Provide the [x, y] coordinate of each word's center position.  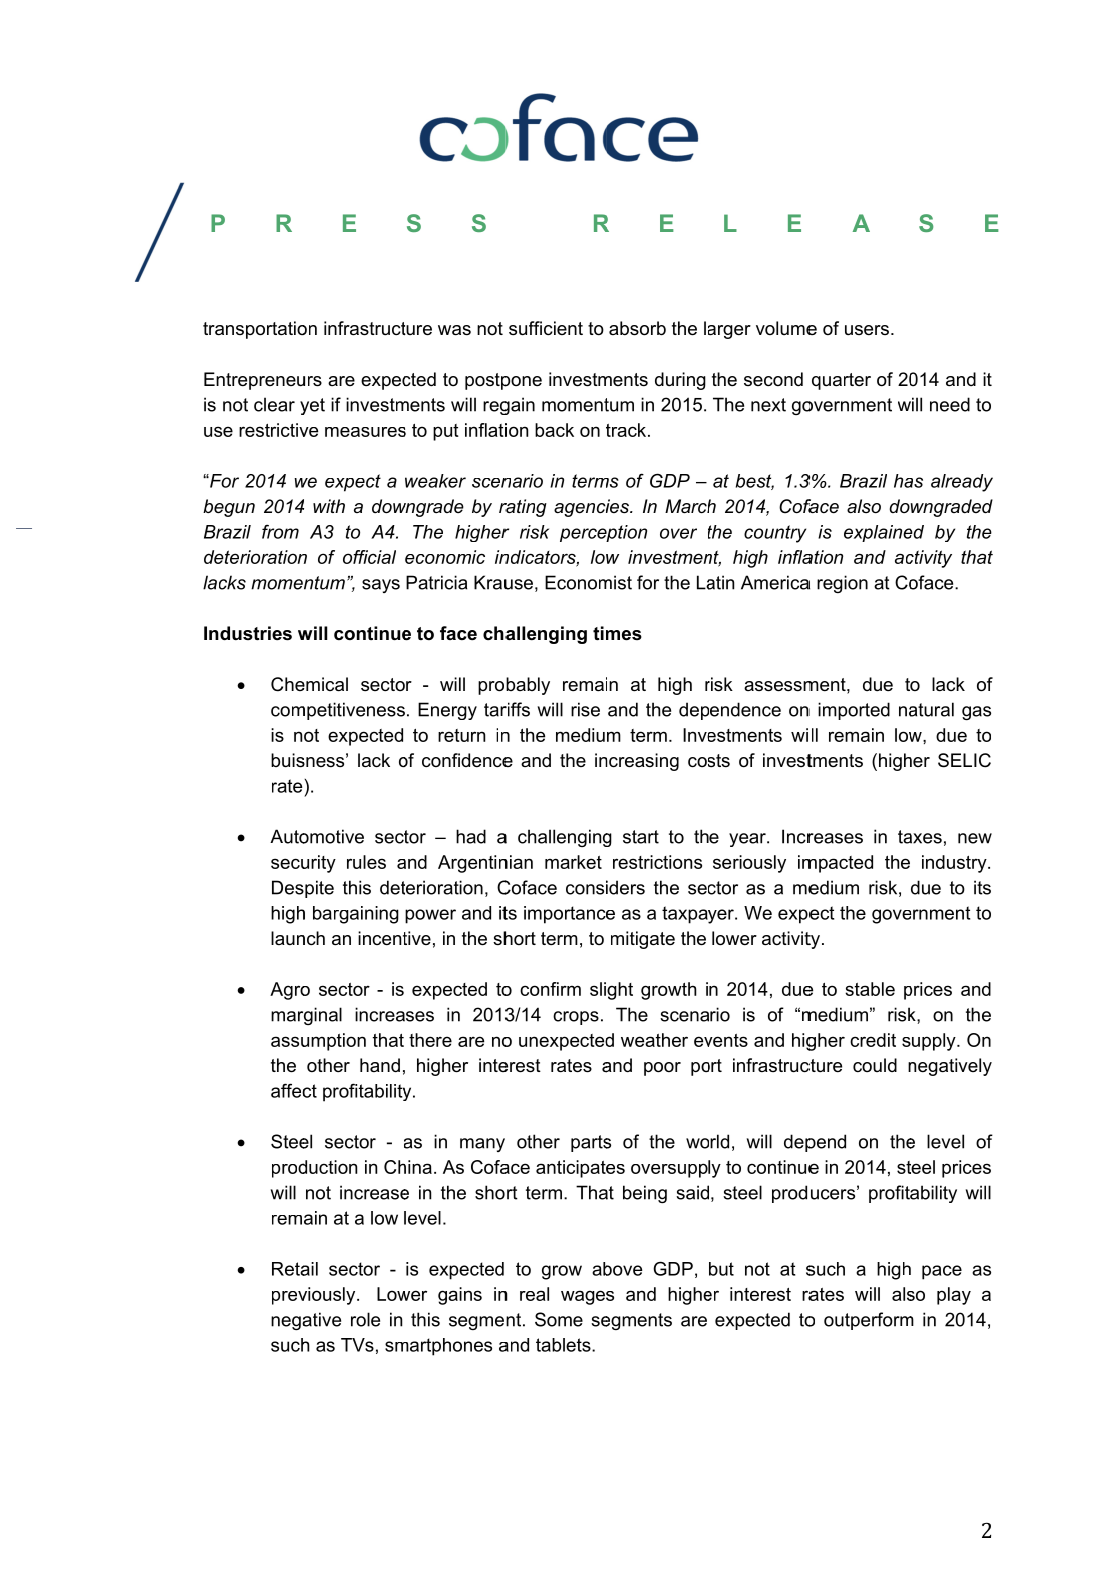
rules [366, 862]
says [381, 586]
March [690, 506]
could [875, 1065]
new [975, 838]
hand [380, 1065]
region [842, 584]
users [867, 330]
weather [654, 1040]
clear [274, 404]
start [641, 837]
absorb [637, 328]
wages [587, 1297]
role [365, 1319]
